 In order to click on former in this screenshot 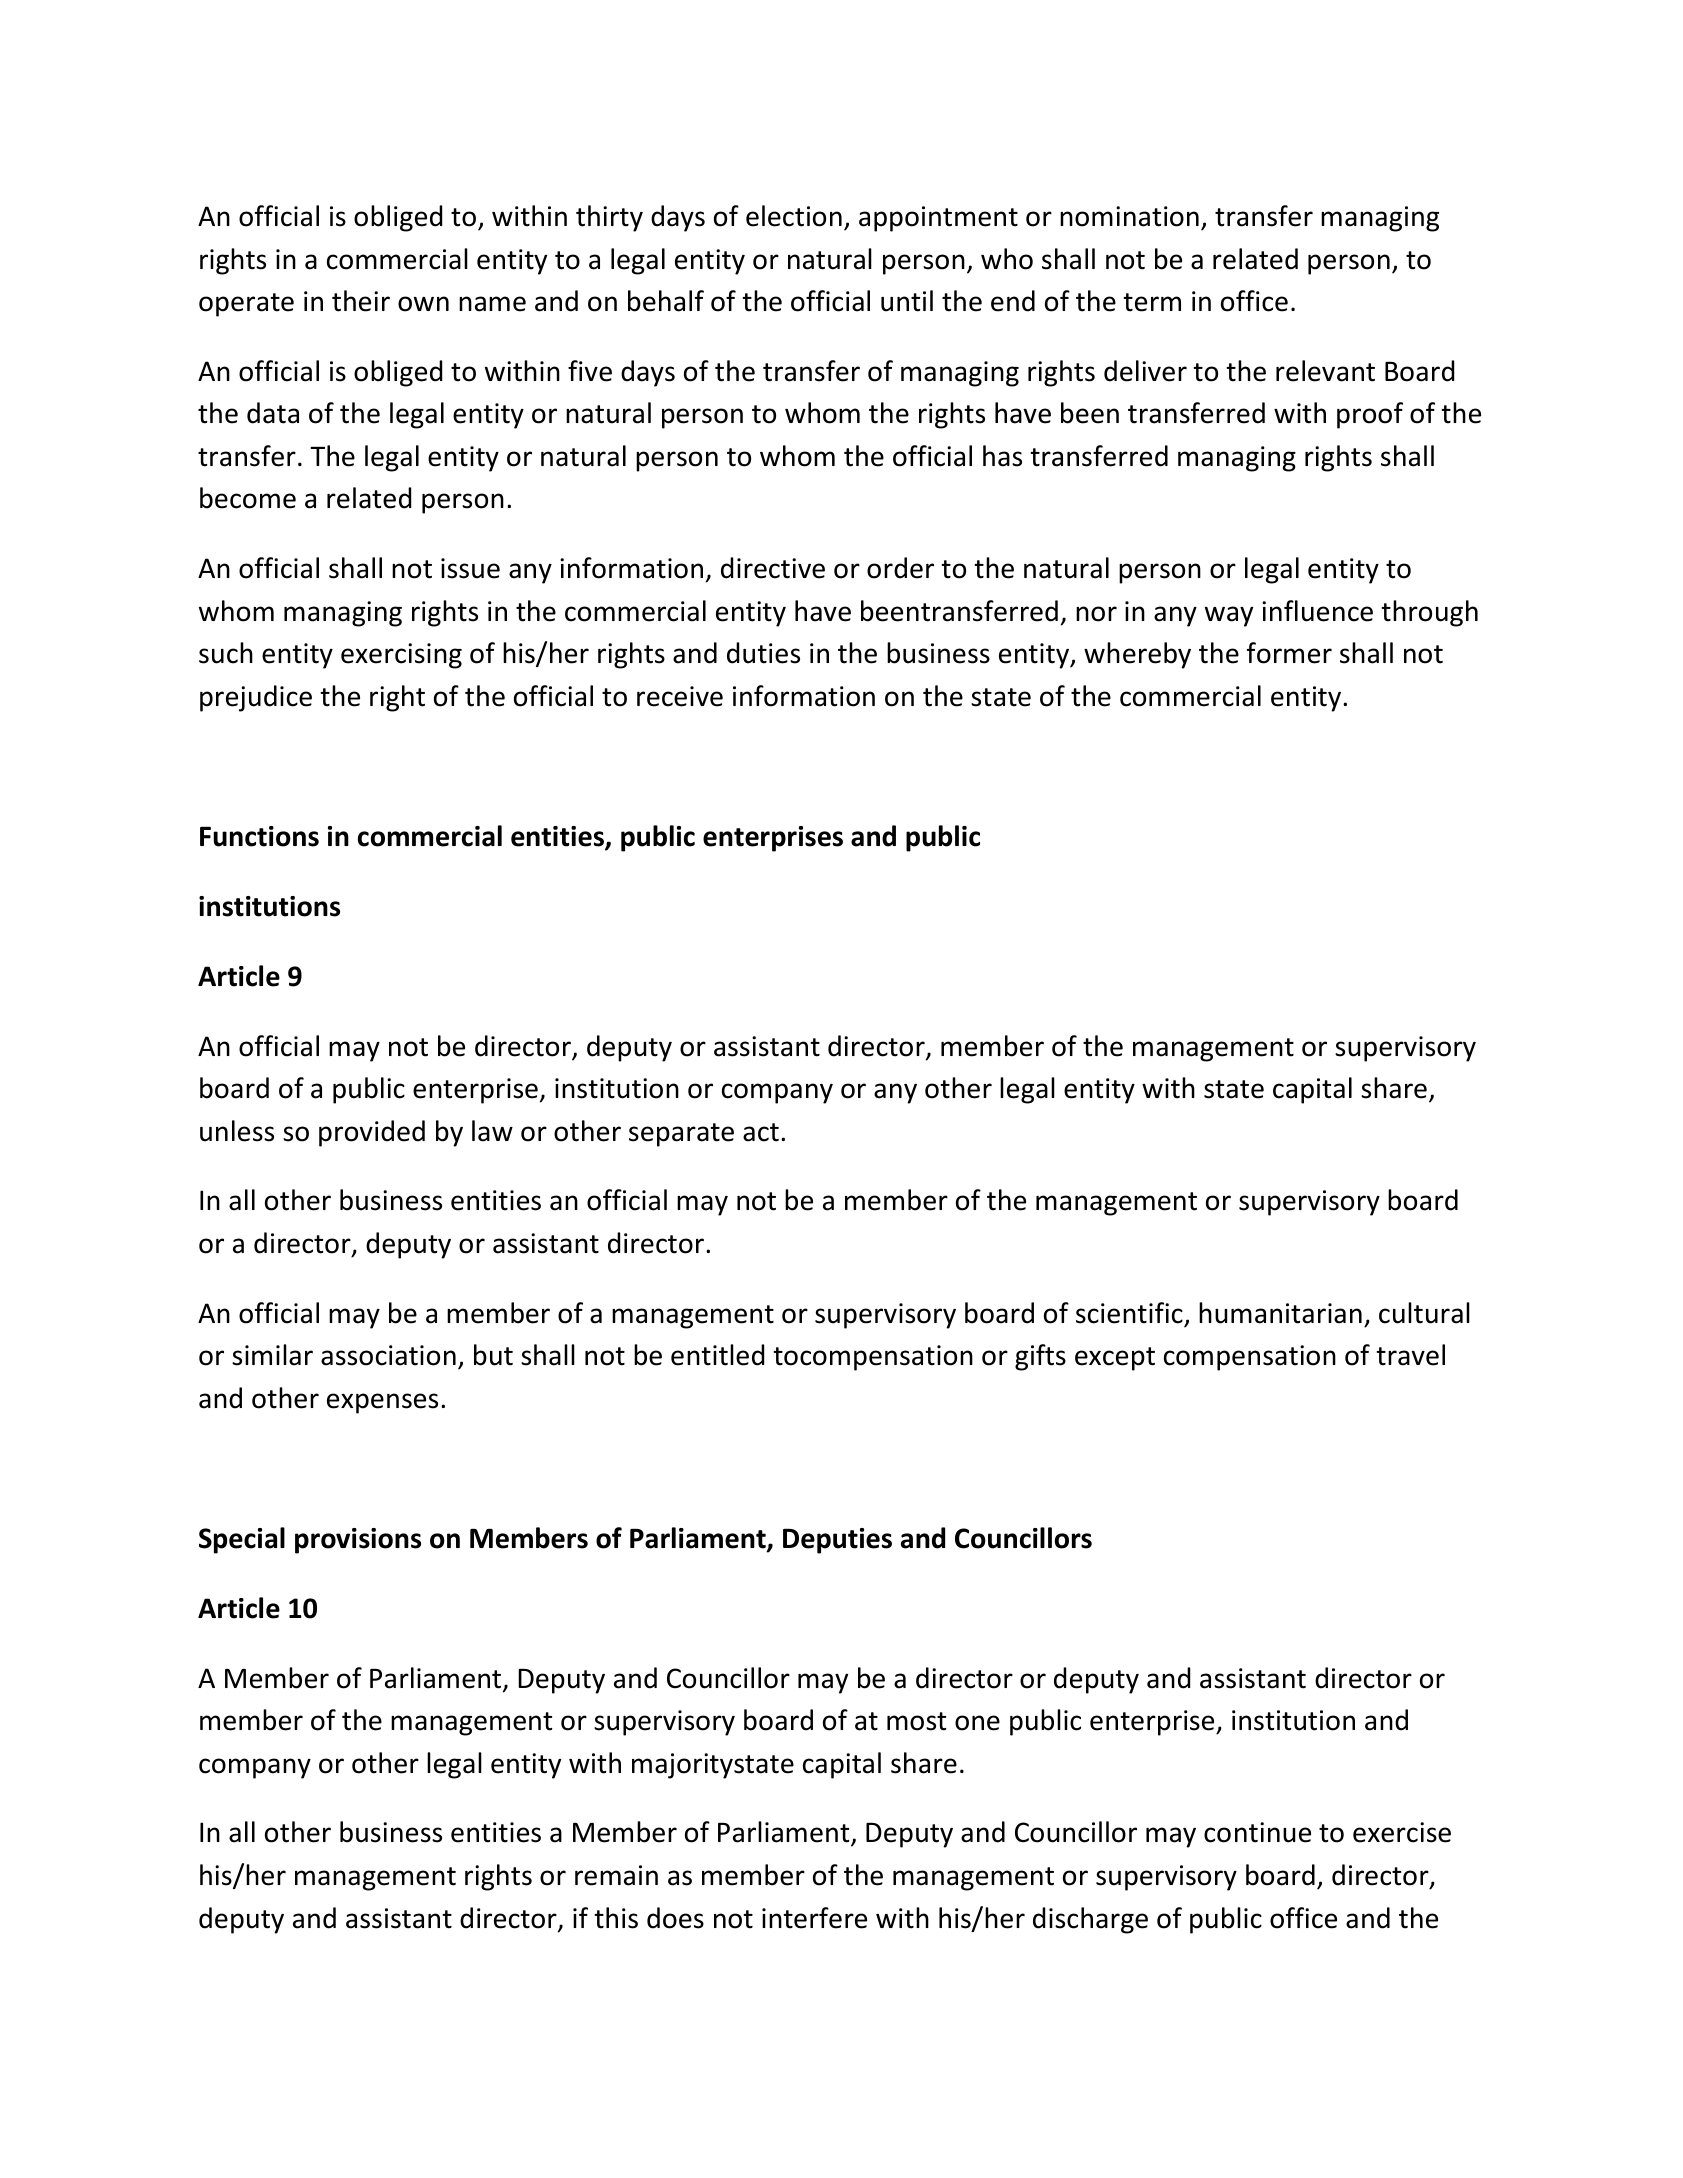, I will do `click(1289, 653)`.
